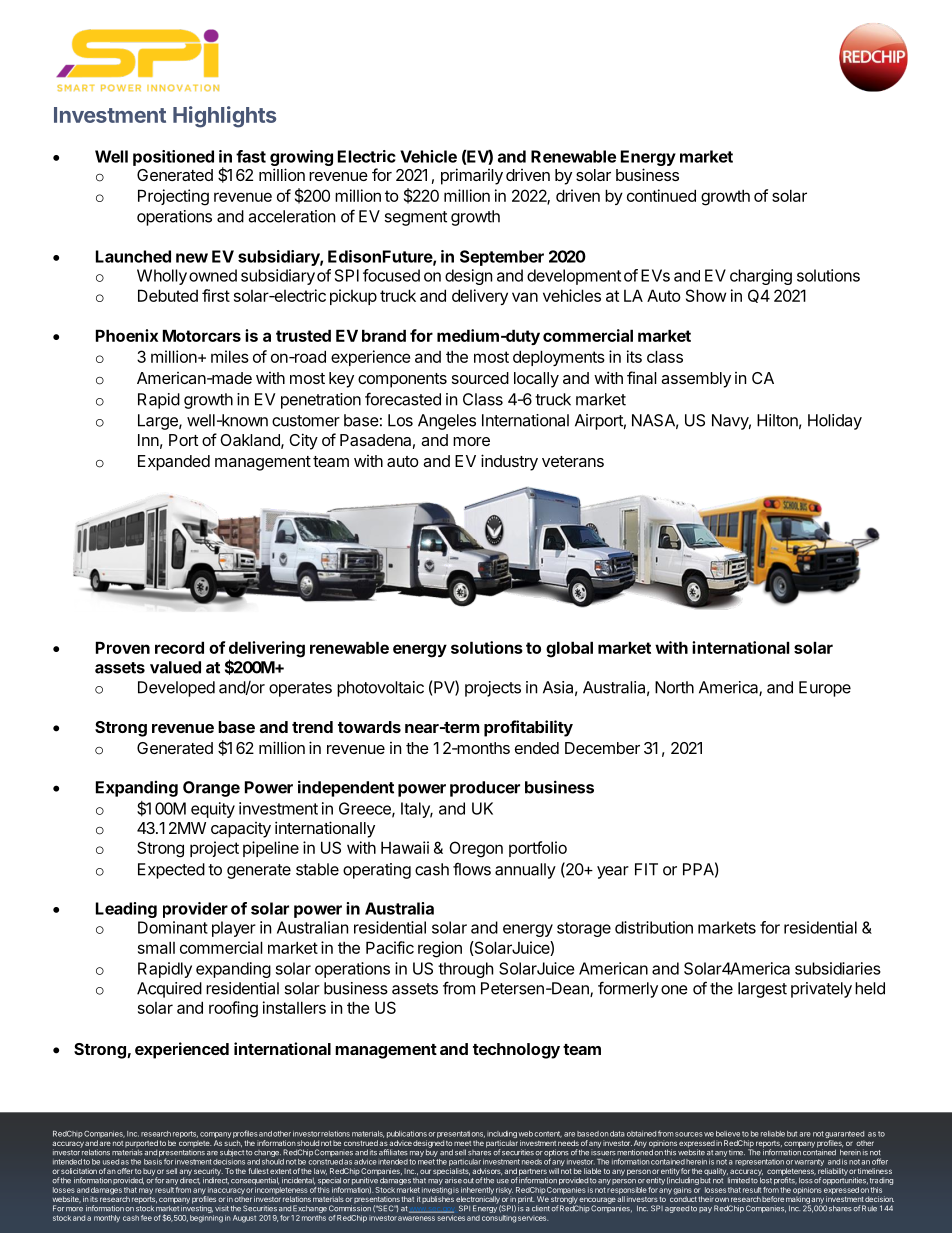  I want to click on valued, so click(175, 667).
